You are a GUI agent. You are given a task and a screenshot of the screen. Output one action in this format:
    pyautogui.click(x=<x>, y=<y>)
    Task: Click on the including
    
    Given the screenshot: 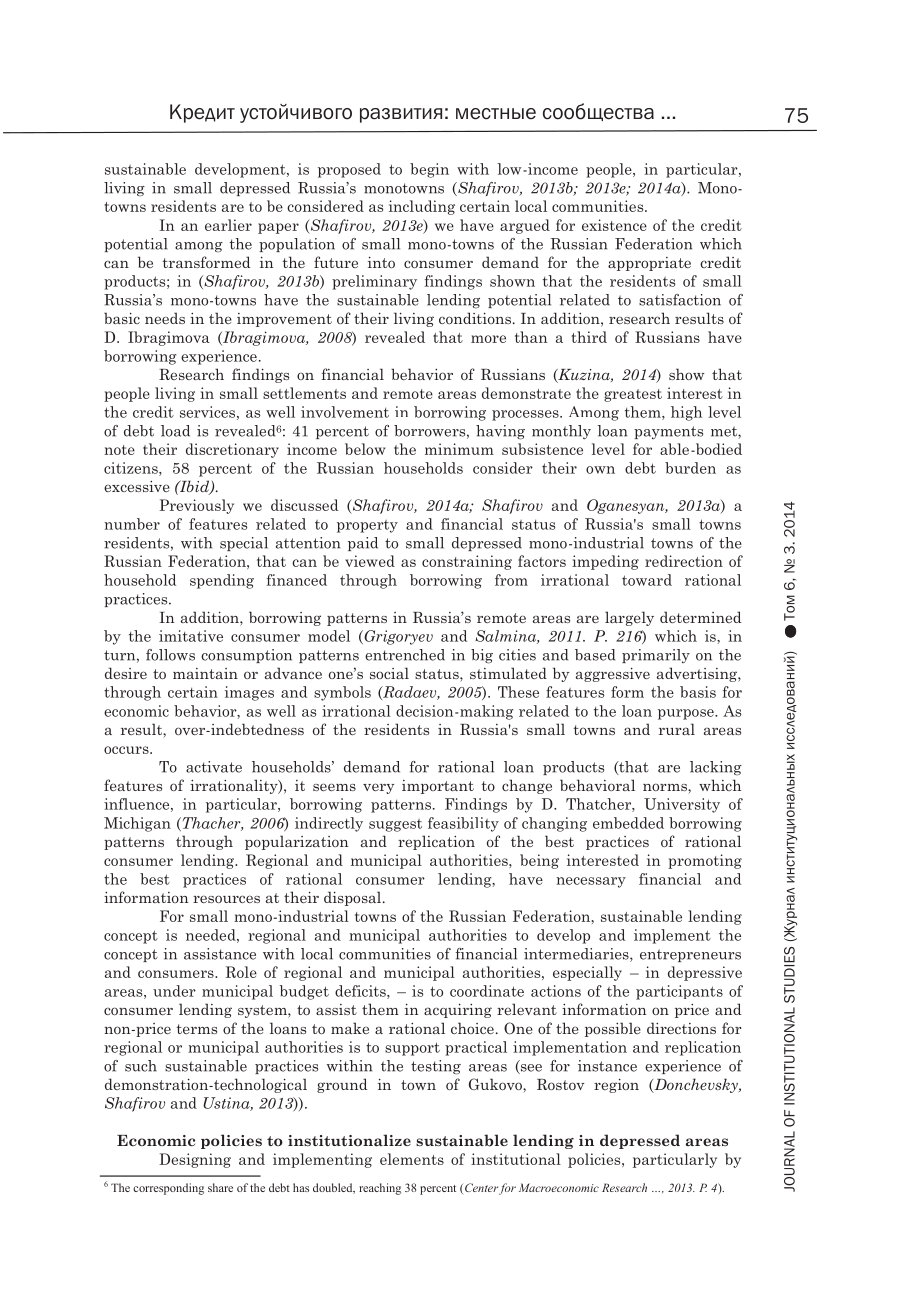 What is the action you would take?
    pyautogui.click(x=422, y=207)
